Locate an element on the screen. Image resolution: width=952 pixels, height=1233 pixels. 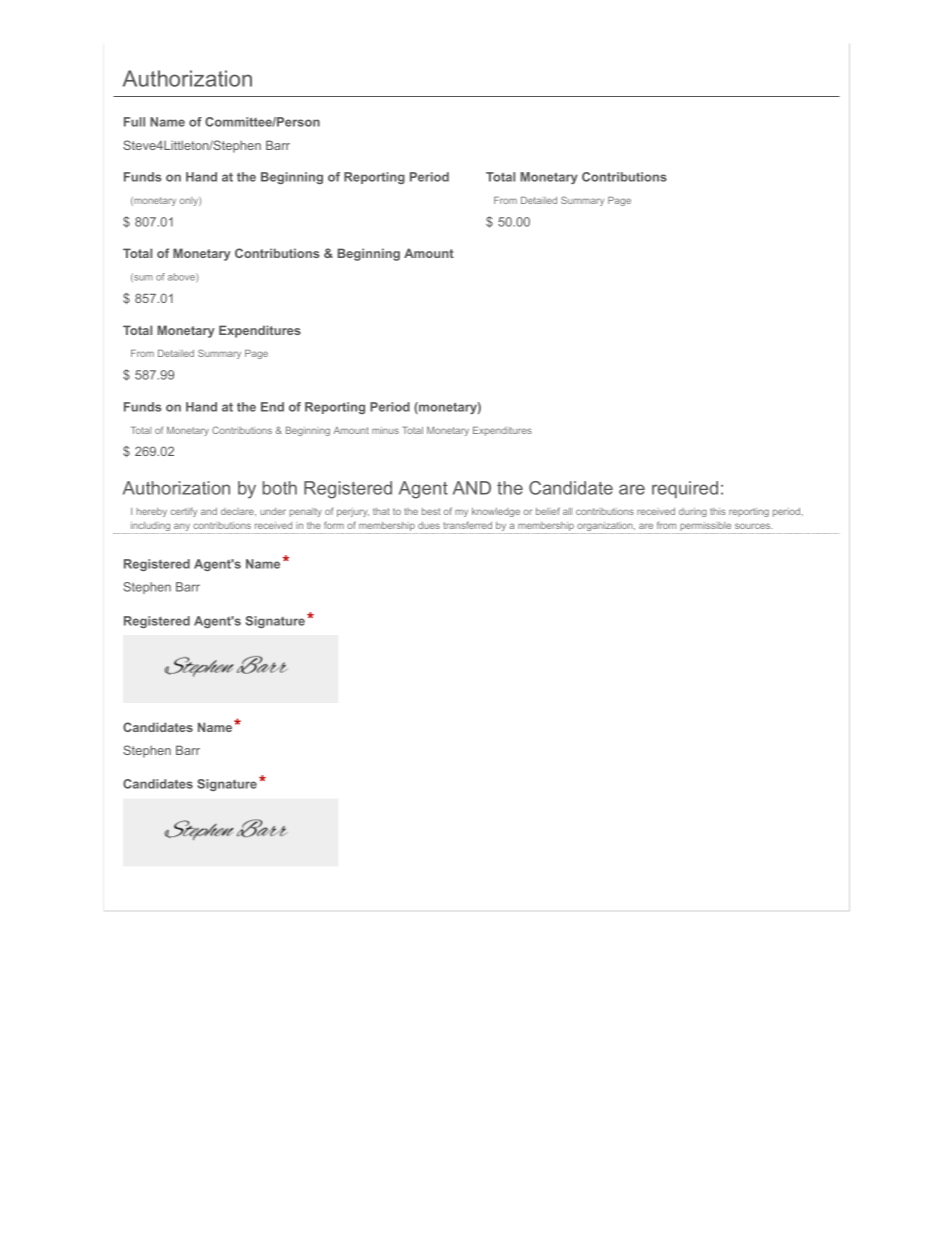
this is located at coordinates (718, 511).
